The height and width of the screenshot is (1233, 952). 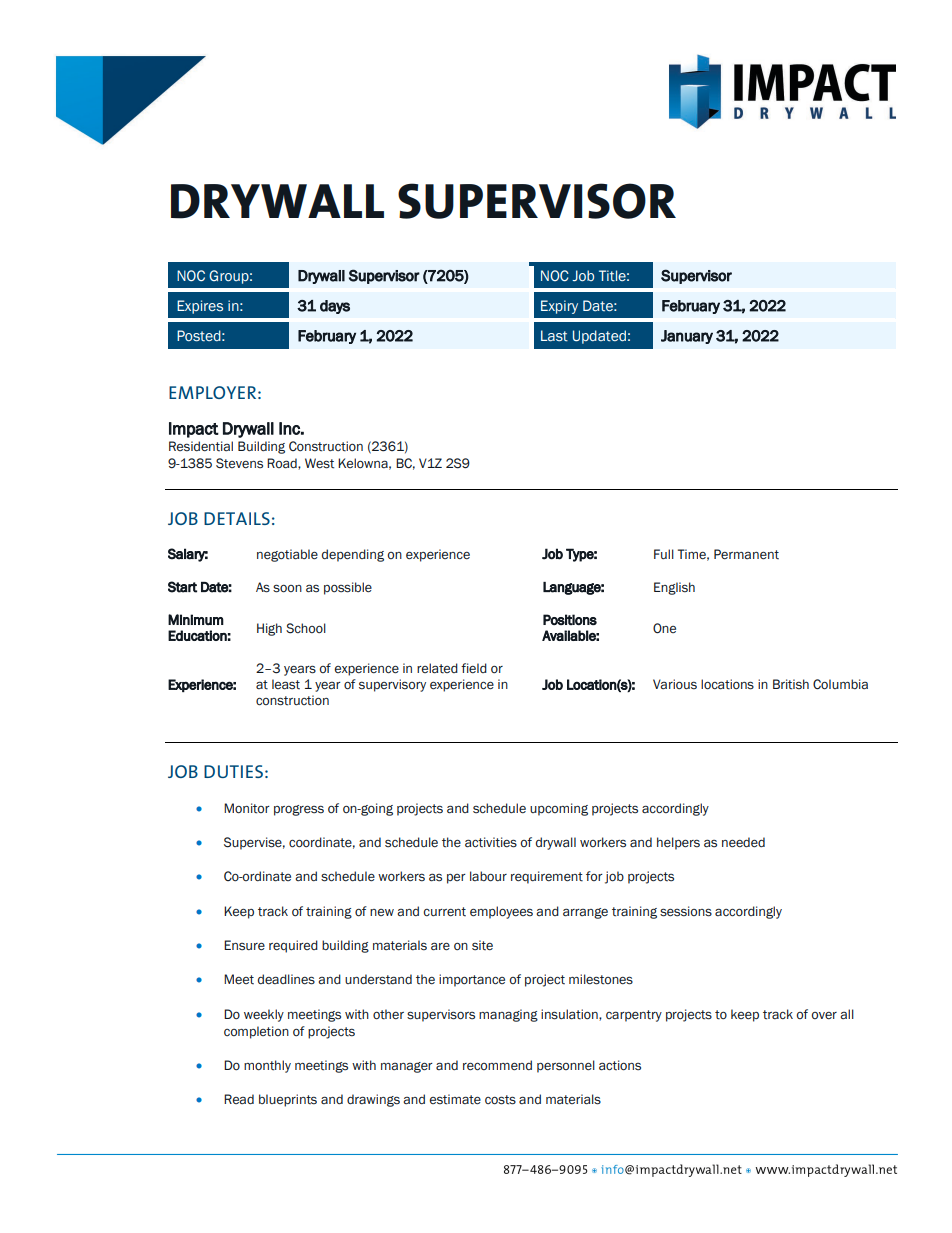 What do you see at coordinates (664, 554) in the screenshot?
I see `Full` at bounding box center [664, 554].
